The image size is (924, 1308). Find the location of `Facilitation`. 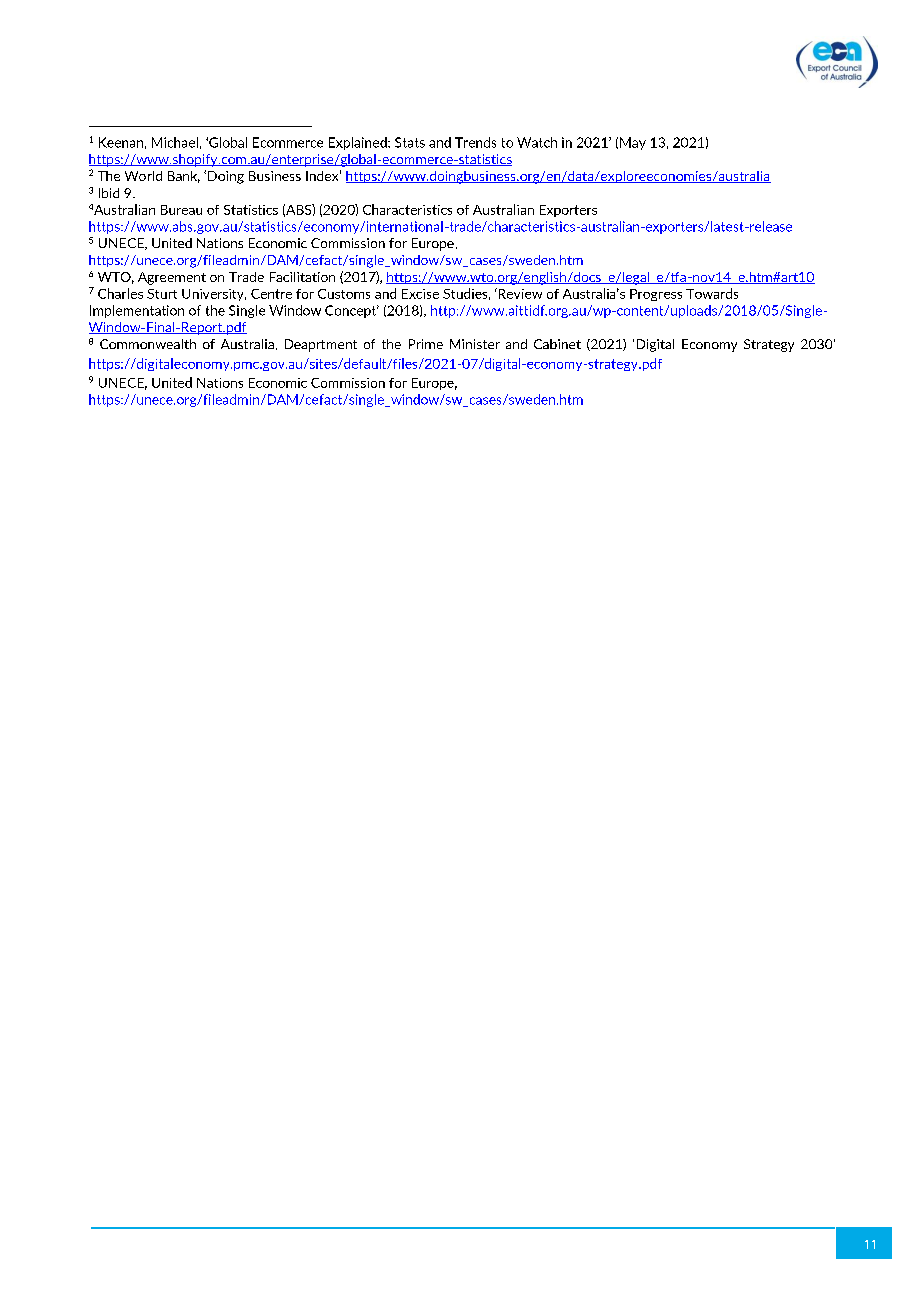

Facilitation is located at coordinates (302, 277).
